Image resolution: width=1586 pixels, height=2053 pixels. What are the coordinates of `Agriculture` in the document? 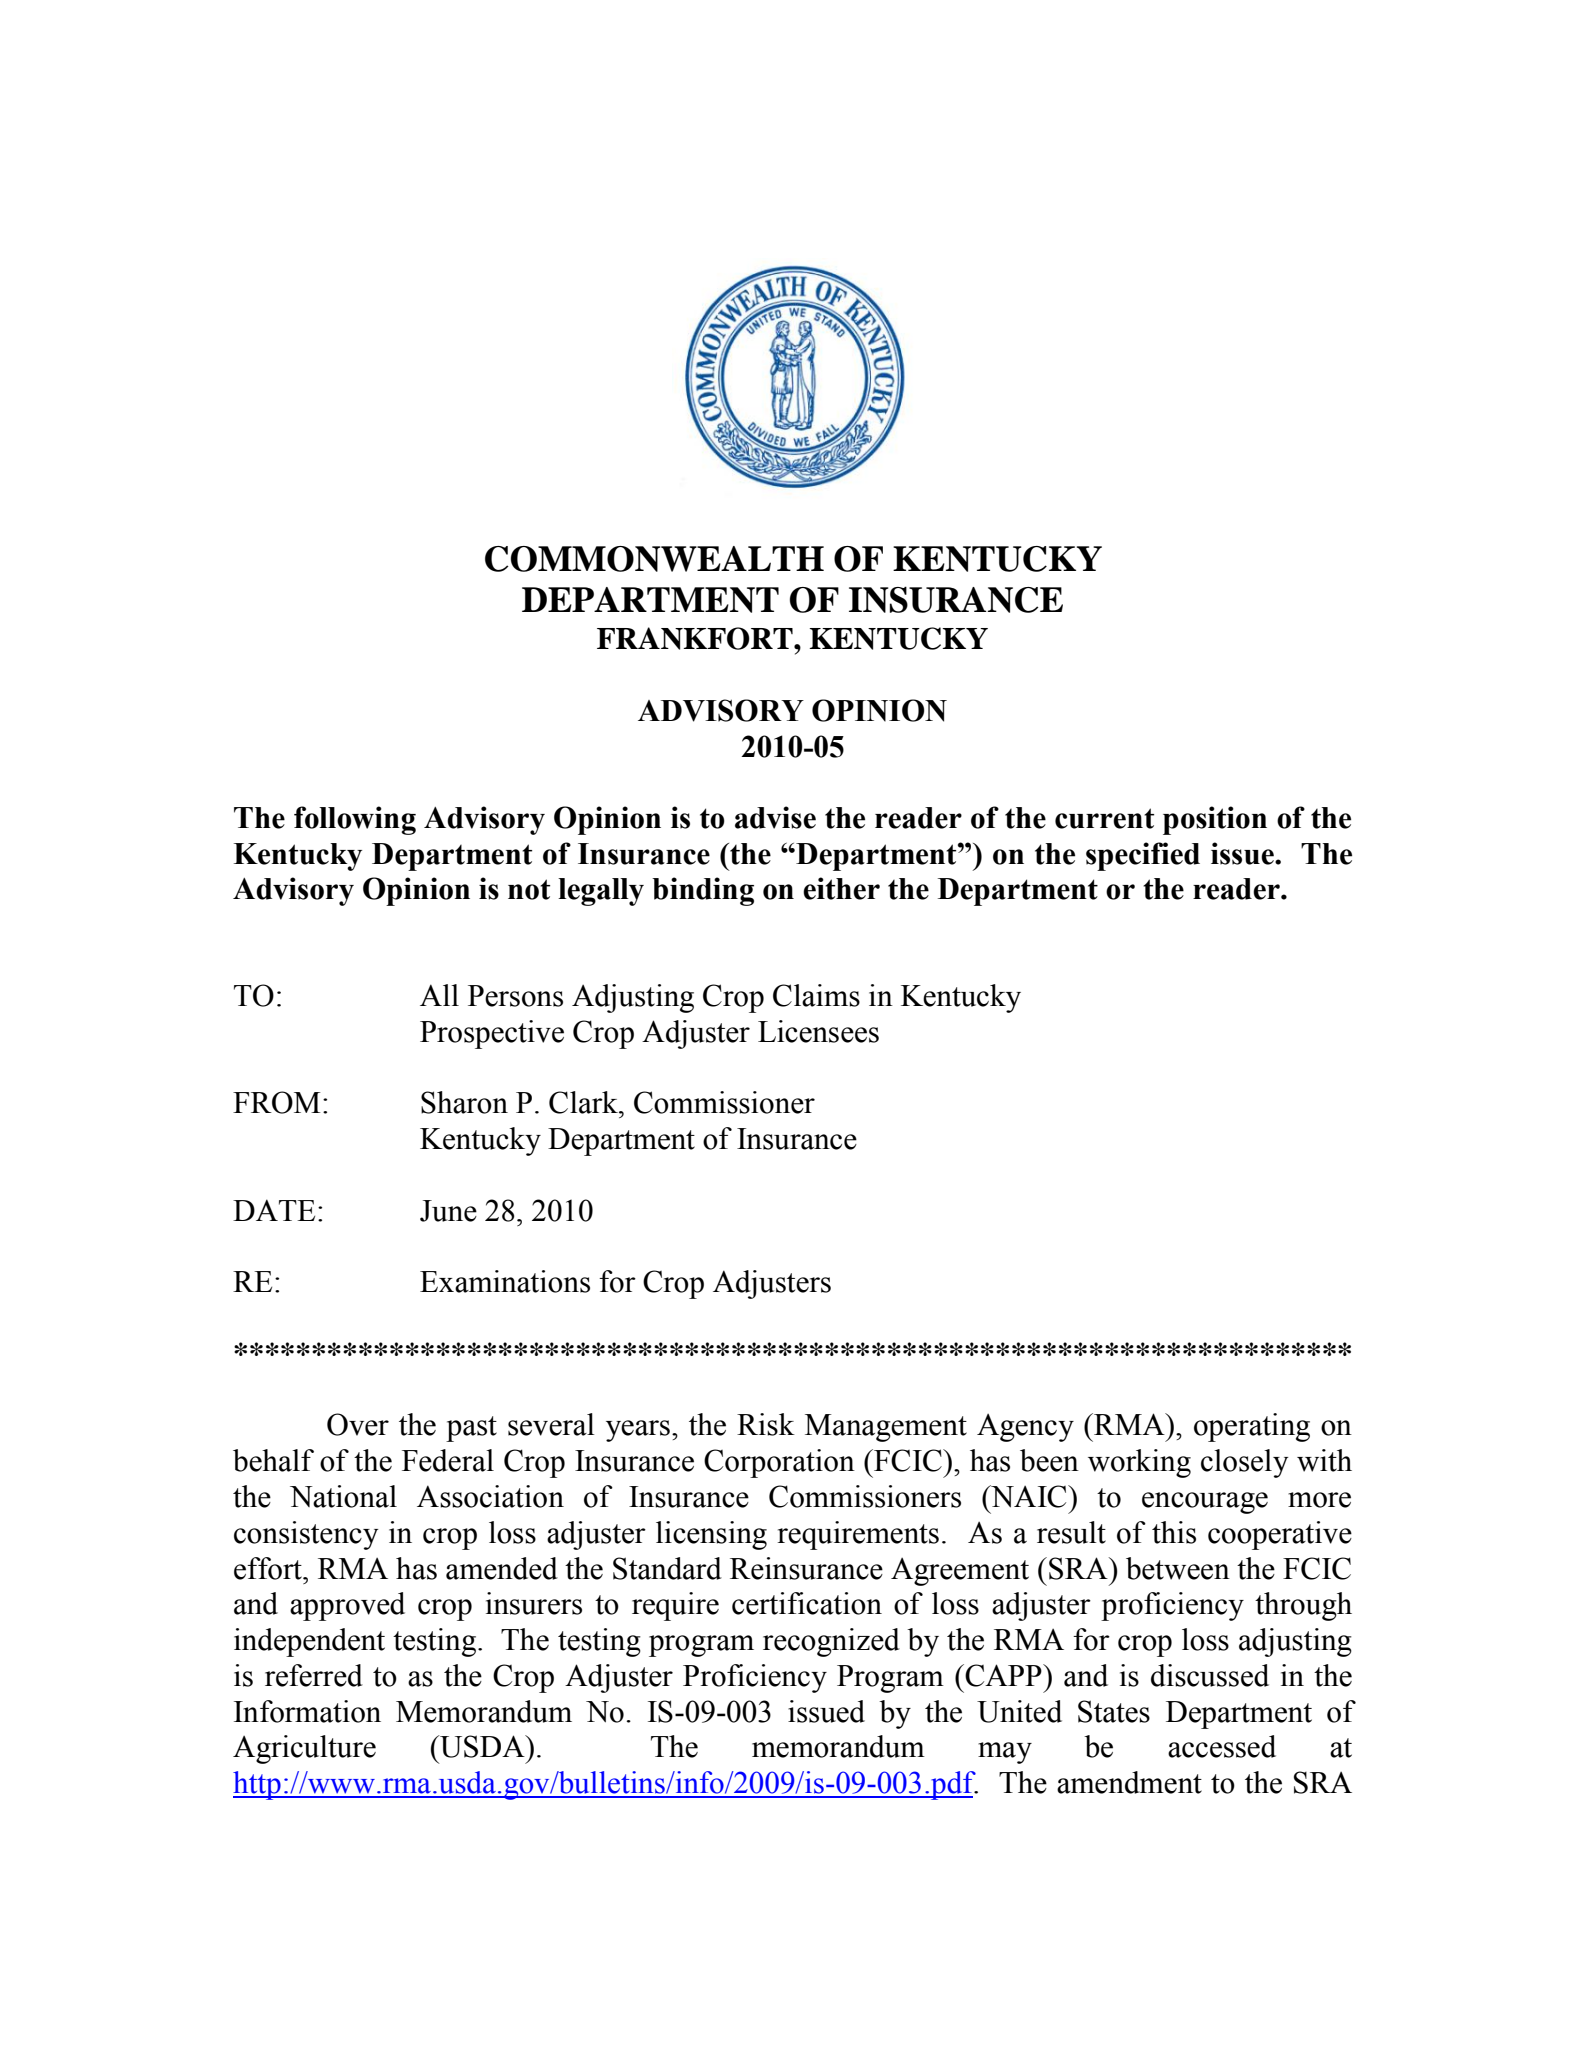 It's located at (304, 1749).
